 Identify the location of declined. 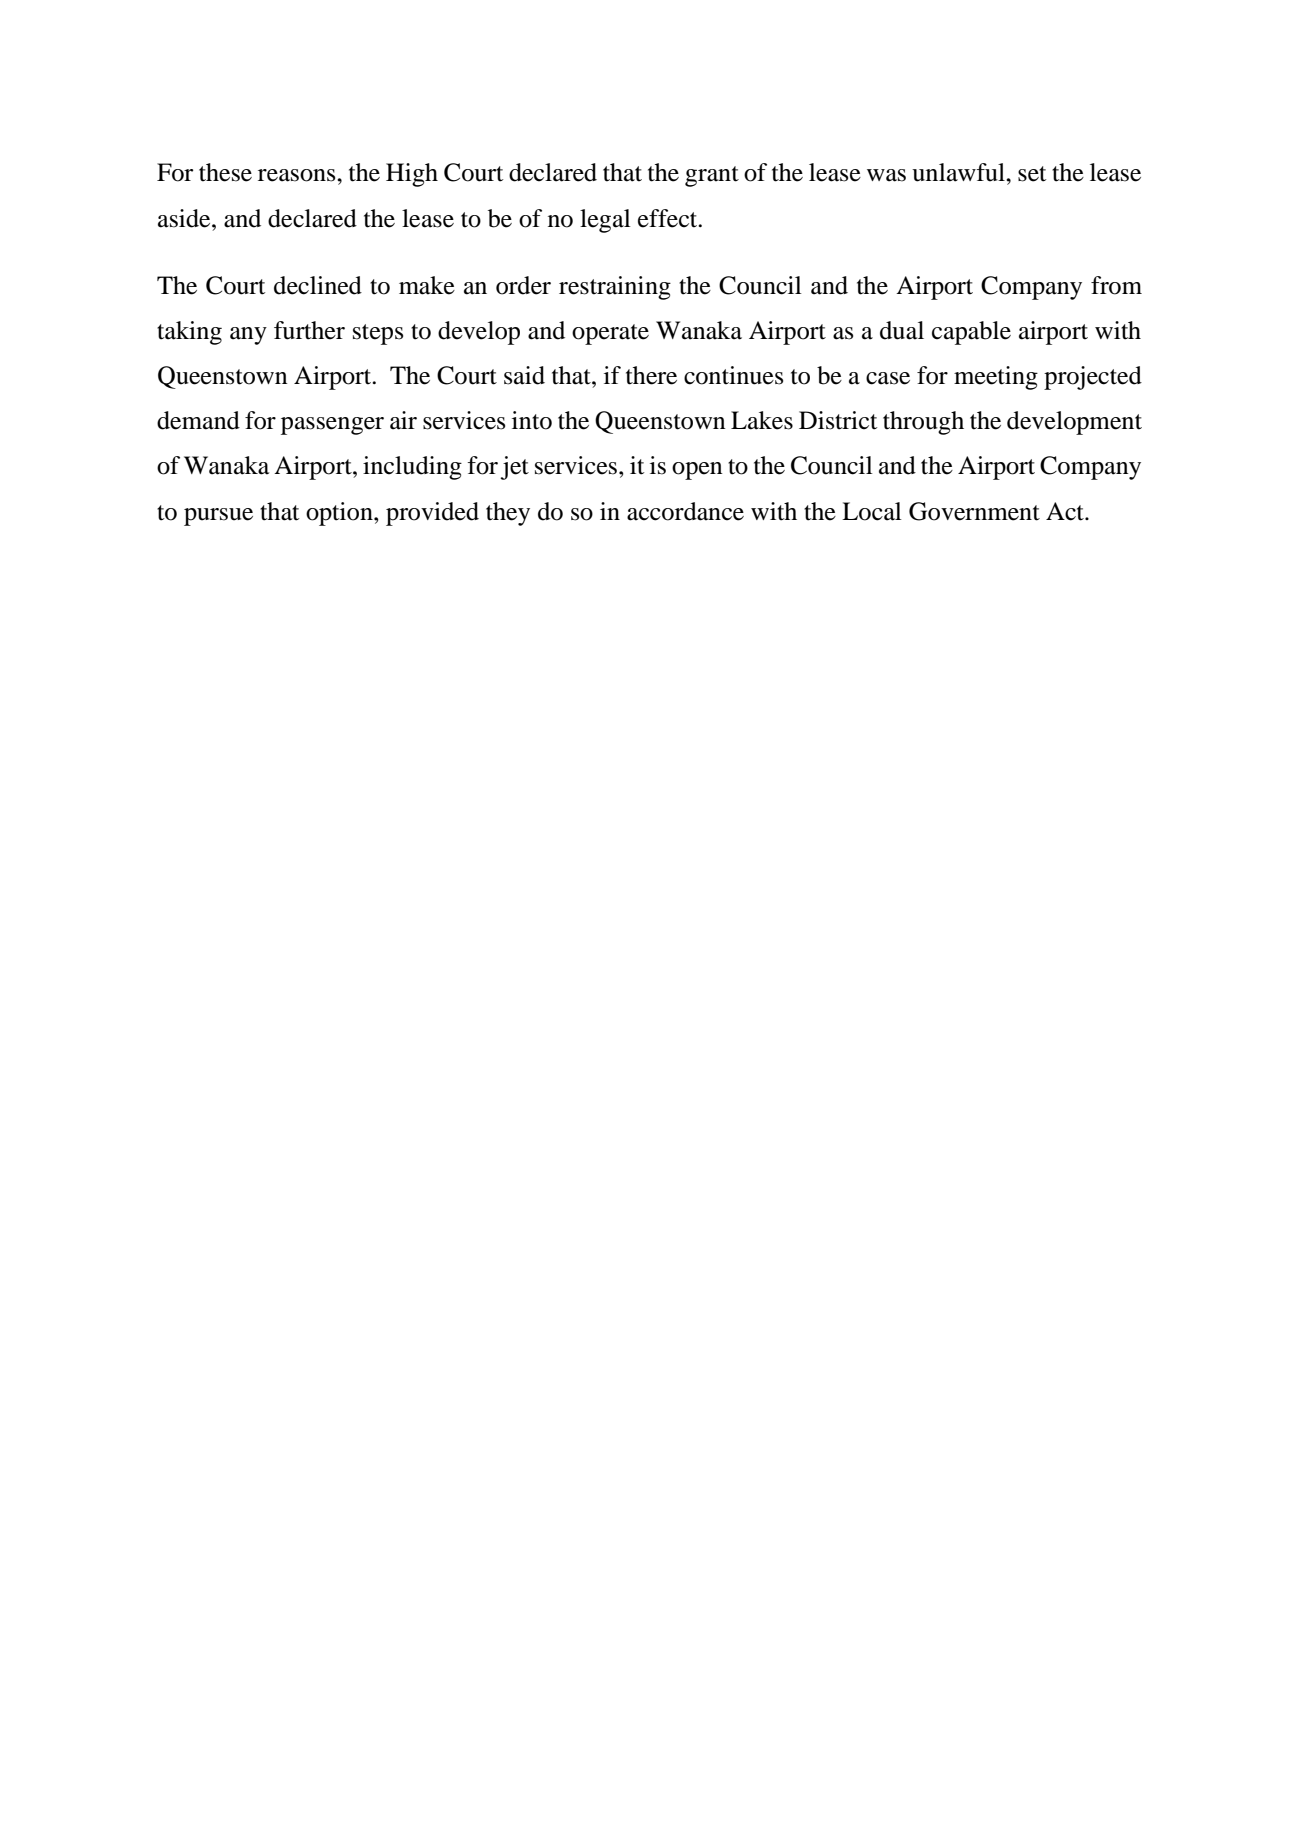
(318, 285).
